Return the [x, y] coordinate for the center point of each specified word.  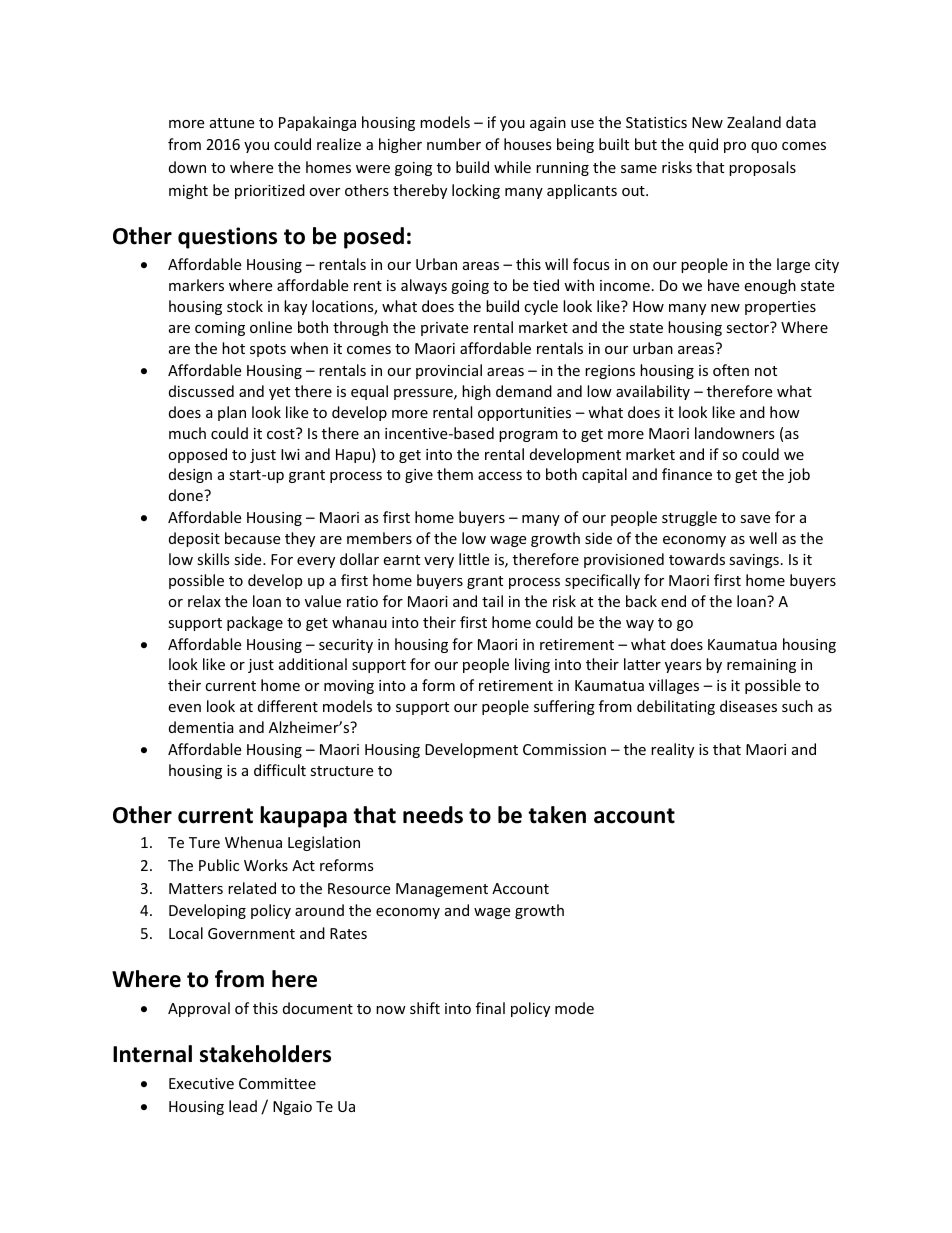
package [255, 623]
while [512, 167]
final [490, 1008]
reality [672, 750]
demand [524, 391]
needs [433, 815]
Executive [201, 1083]
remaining [761, 666]
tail [492, 601]
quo [764, 147]
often [731, 370]
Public [219, 865]
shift [425, 1008]
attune [232, 123]
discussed [201, 391]
